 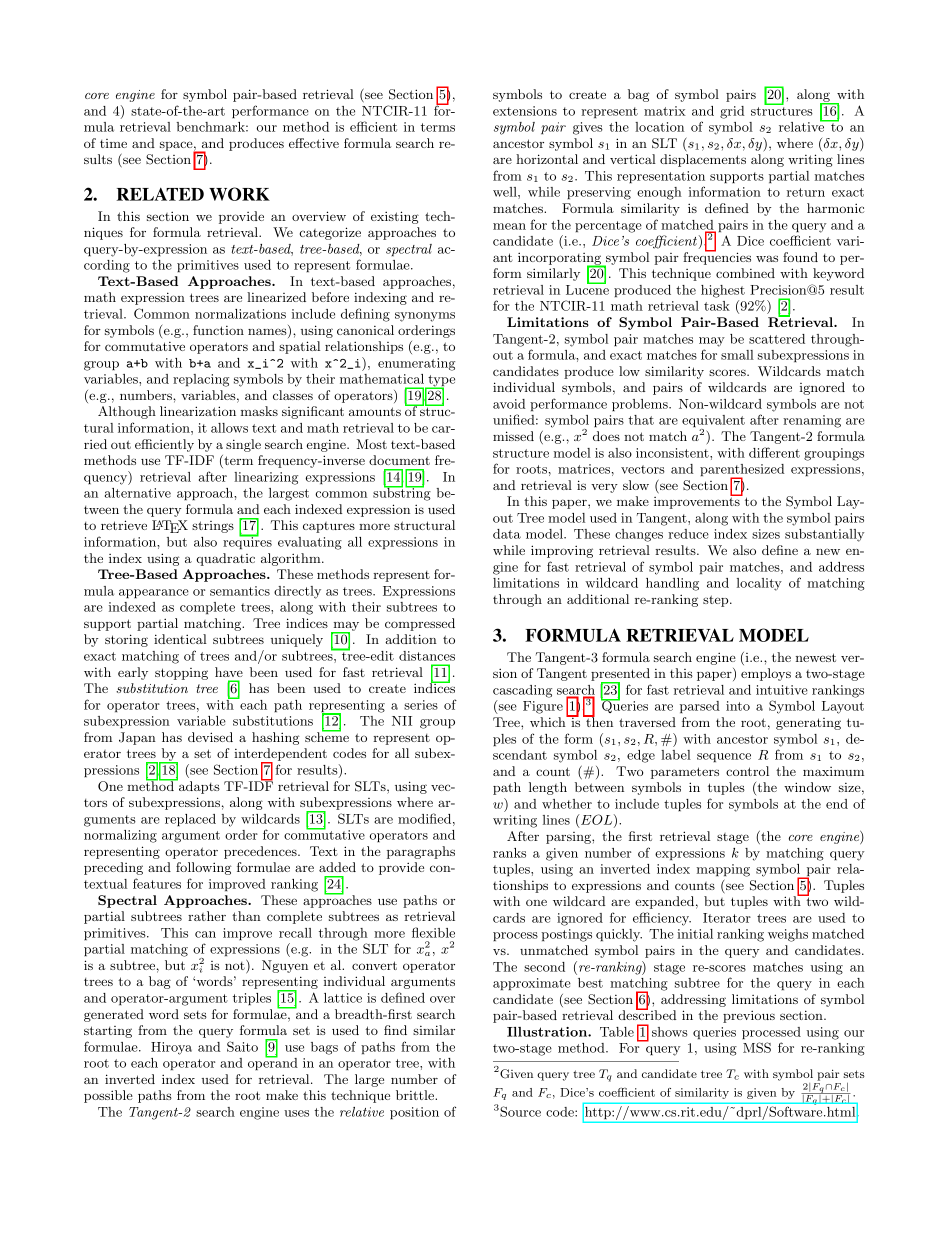 What do you see at coordinates (113, 143) in the screenshot?
I see `time` at bounding box center [113, 143].
